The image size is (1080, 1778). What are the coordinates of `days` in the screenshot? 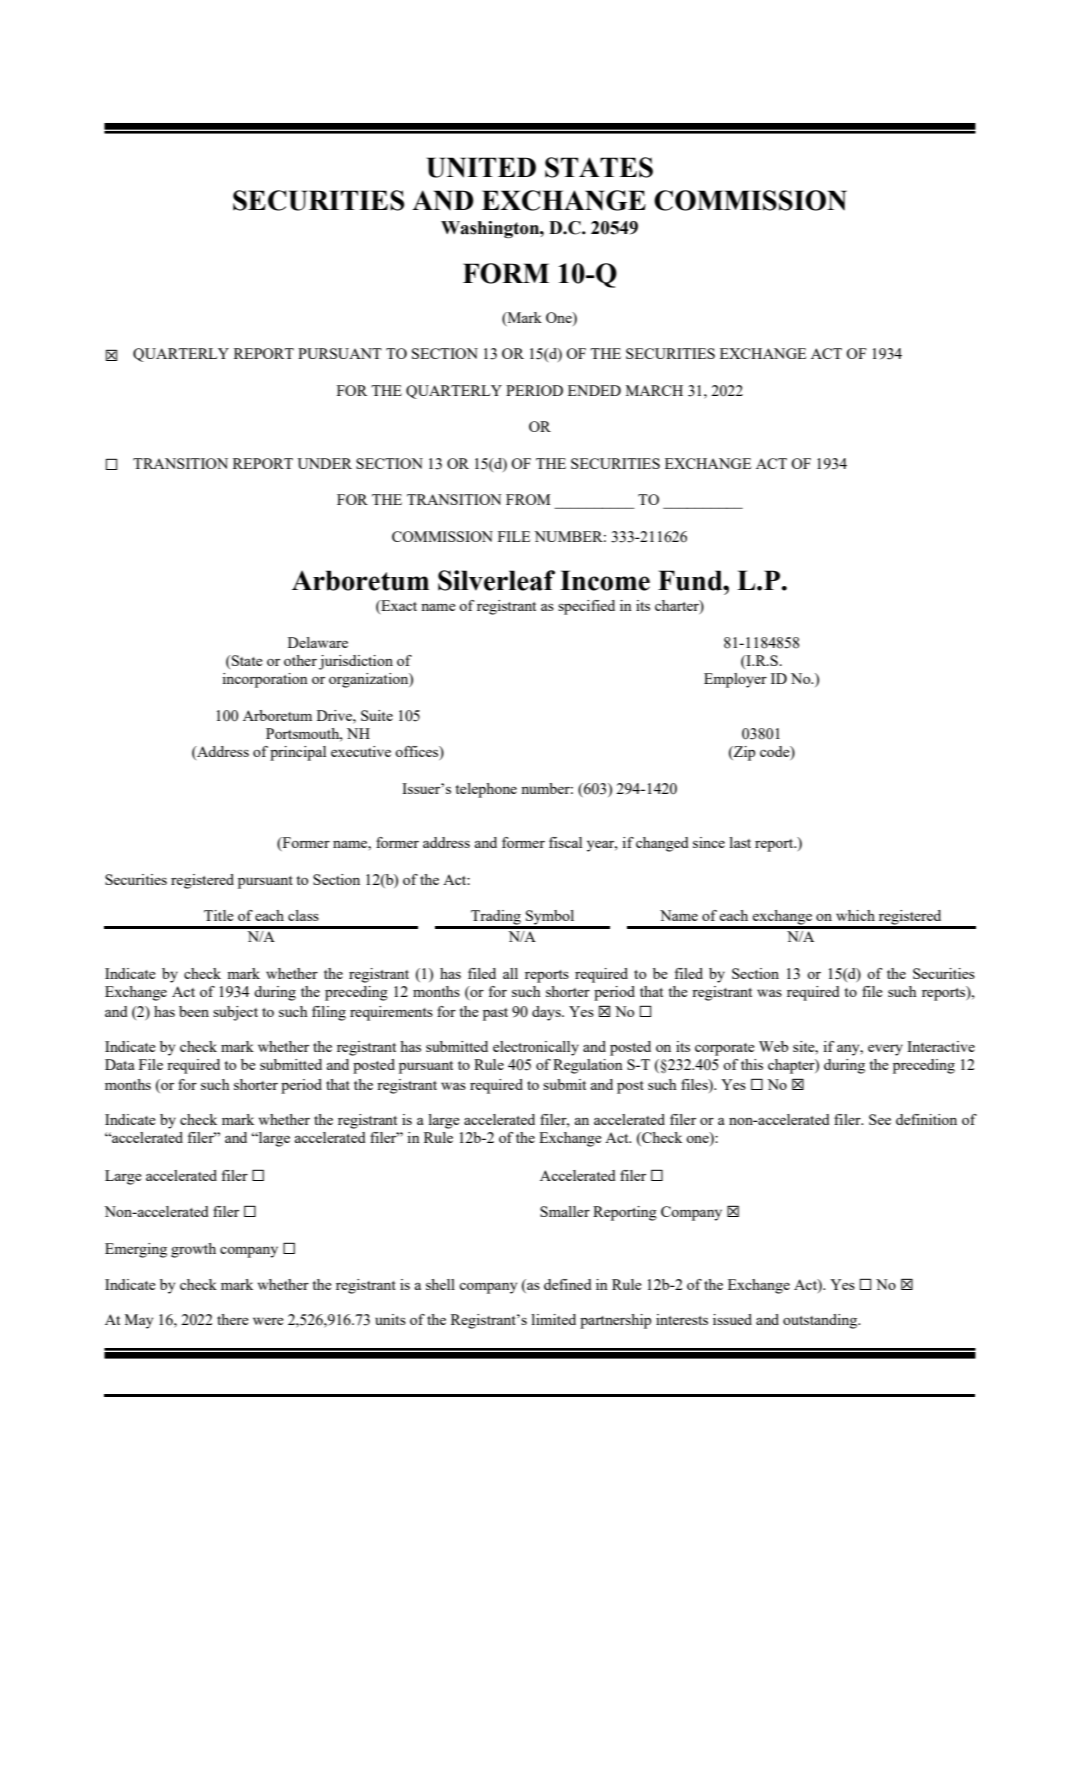 It's located at (547, 1013).
